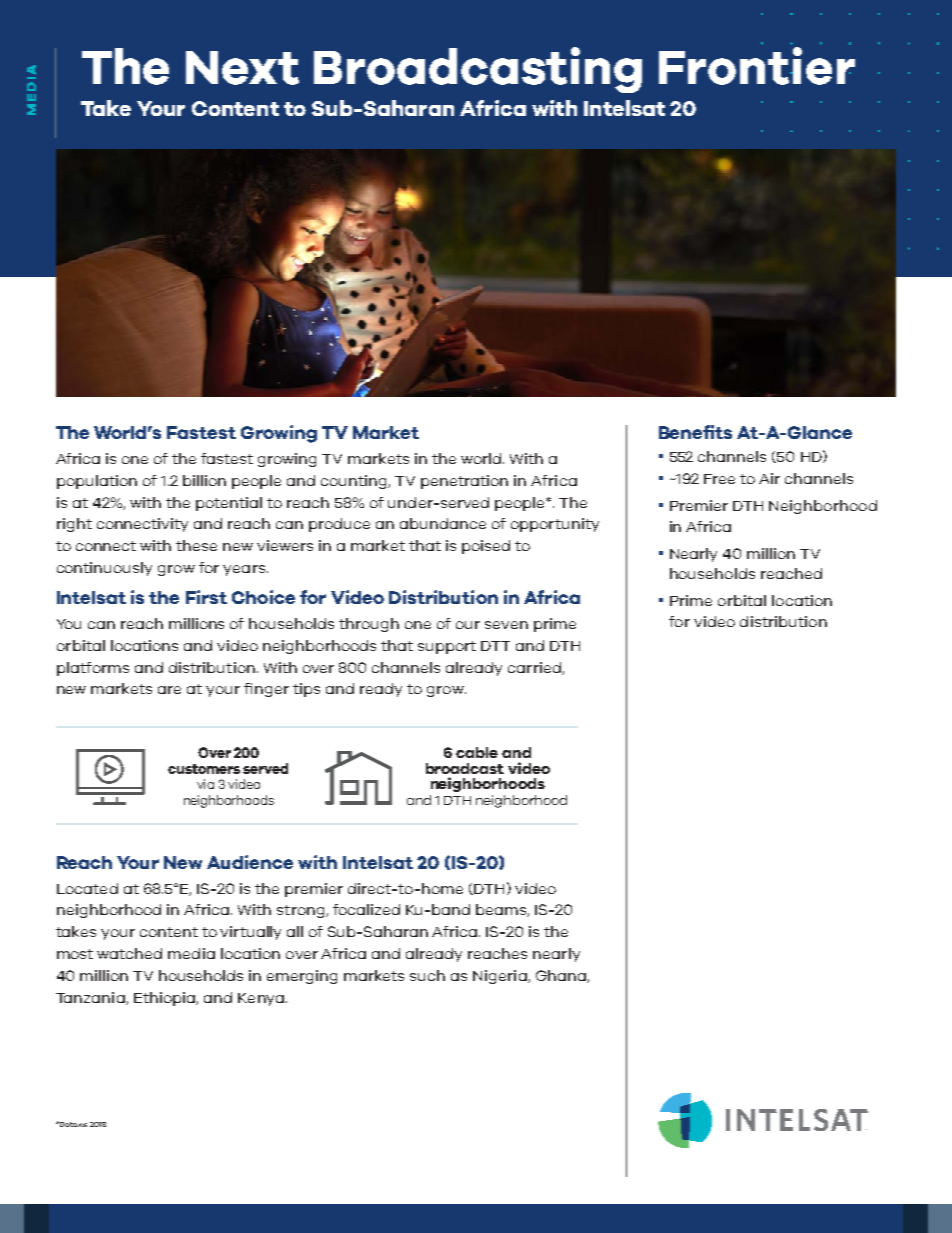  Describe the element at coordinates (719, 479) in the screenshot. I see `Free` at that location.
